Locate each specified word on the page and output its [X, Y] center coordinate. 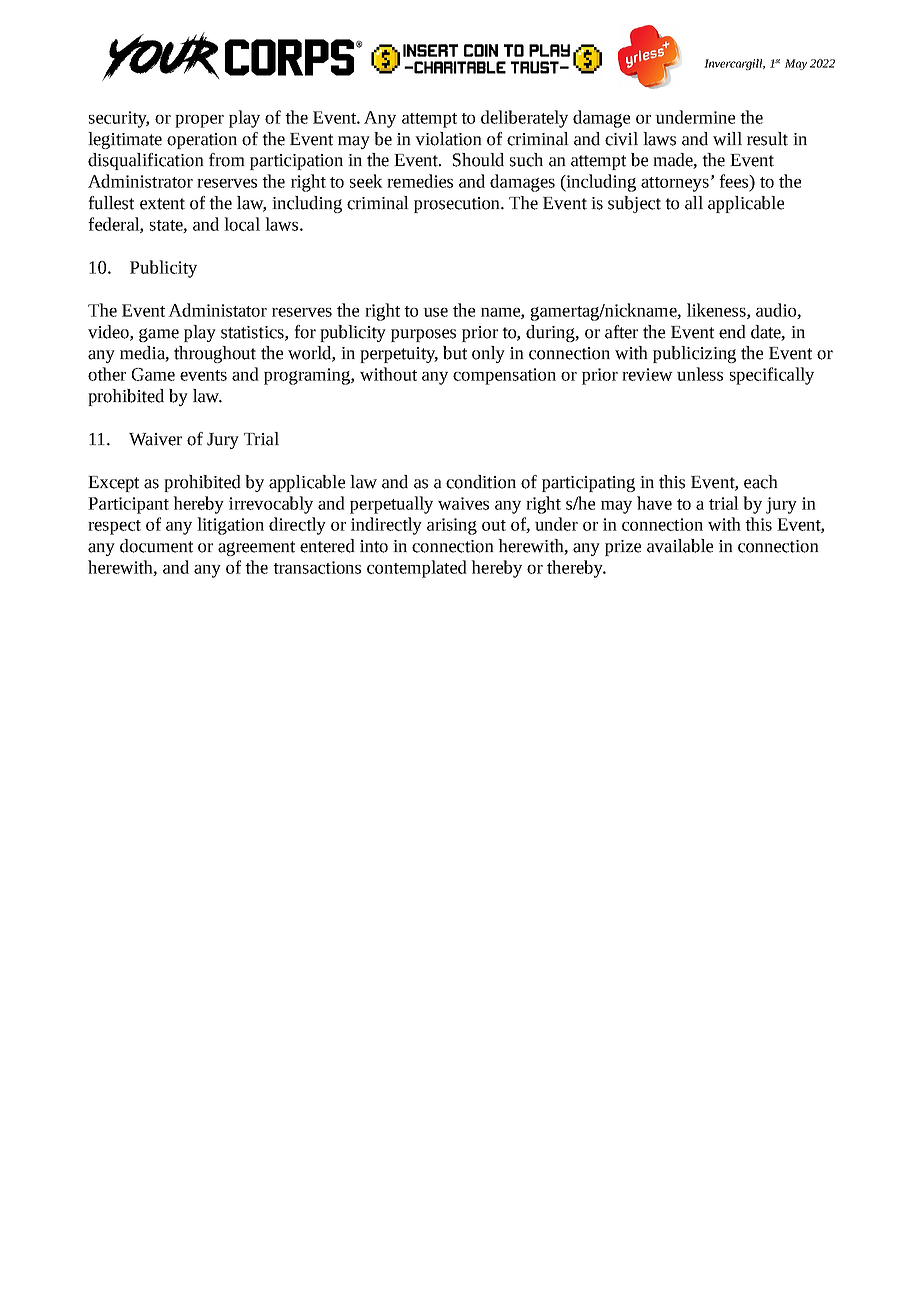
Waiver [155, 439]
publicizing [694, 354]
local [242, 224]
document [156, 546]
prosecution [458, 205]
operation [202, 141]
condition [481, 482]
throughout [215, 354]
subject [634, 204]
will [727, 139]
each [761, 482]
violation [448, 139]
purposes [423, 335]
